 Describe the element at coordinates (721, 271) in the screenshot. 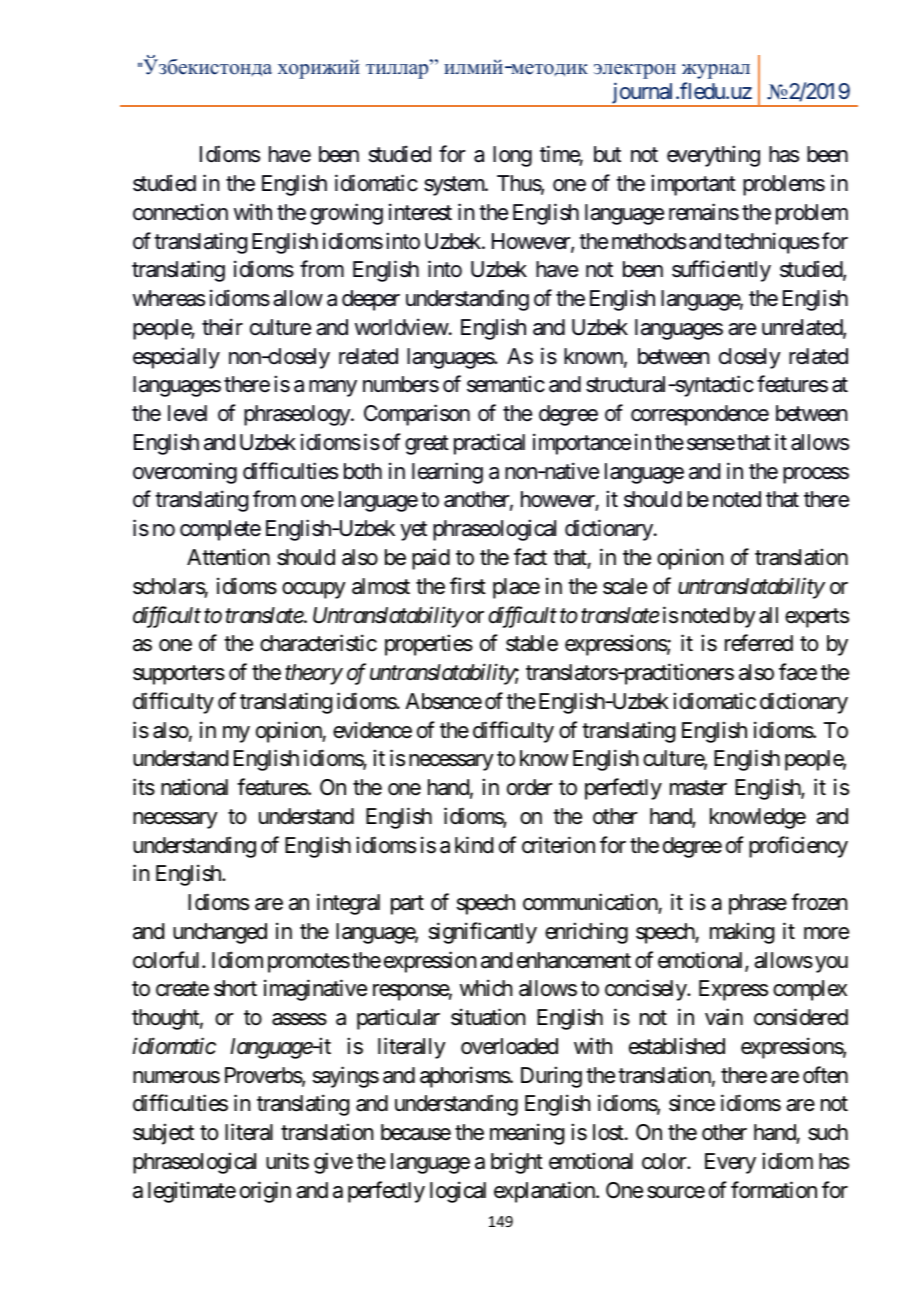

I see `sufficiently` at that location.
